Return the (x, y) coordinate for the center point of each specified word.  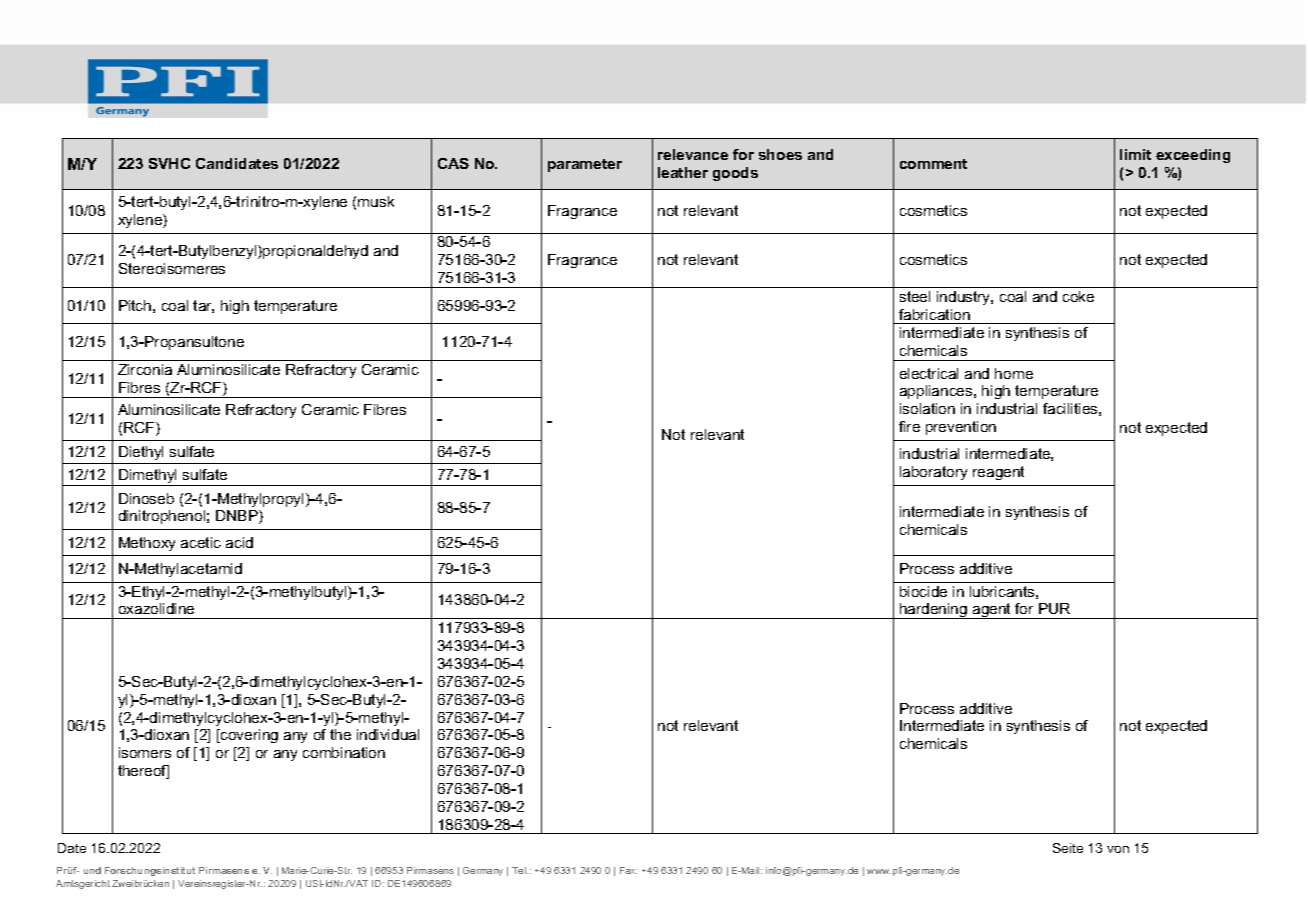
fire (909, 426)
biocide (923, 591)
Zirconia (145, 369)
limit (1135, 154)
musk (376, 201)
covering (248, 736)
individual (388, 734)
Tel (520, 870)
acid (239, 542)
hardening (934, 611)
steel (915, 296)
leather (683, 172)
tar (203, 306)
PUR (1054, 608)
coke (1078, 296)
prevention (961, 428)
